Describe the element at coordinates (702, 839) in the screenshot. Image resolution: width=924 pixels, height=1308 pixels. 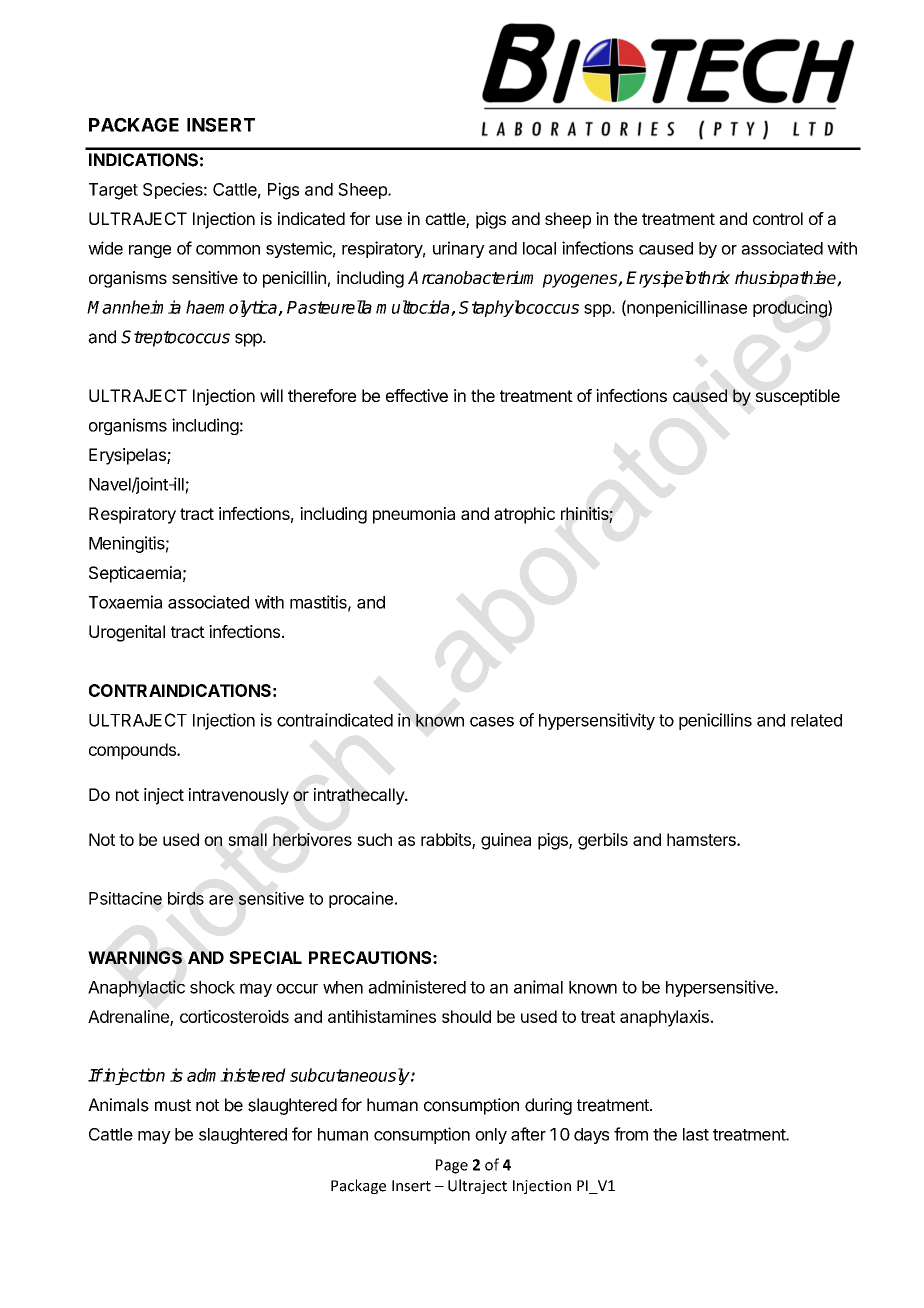
I see `hamsters` at that location.
